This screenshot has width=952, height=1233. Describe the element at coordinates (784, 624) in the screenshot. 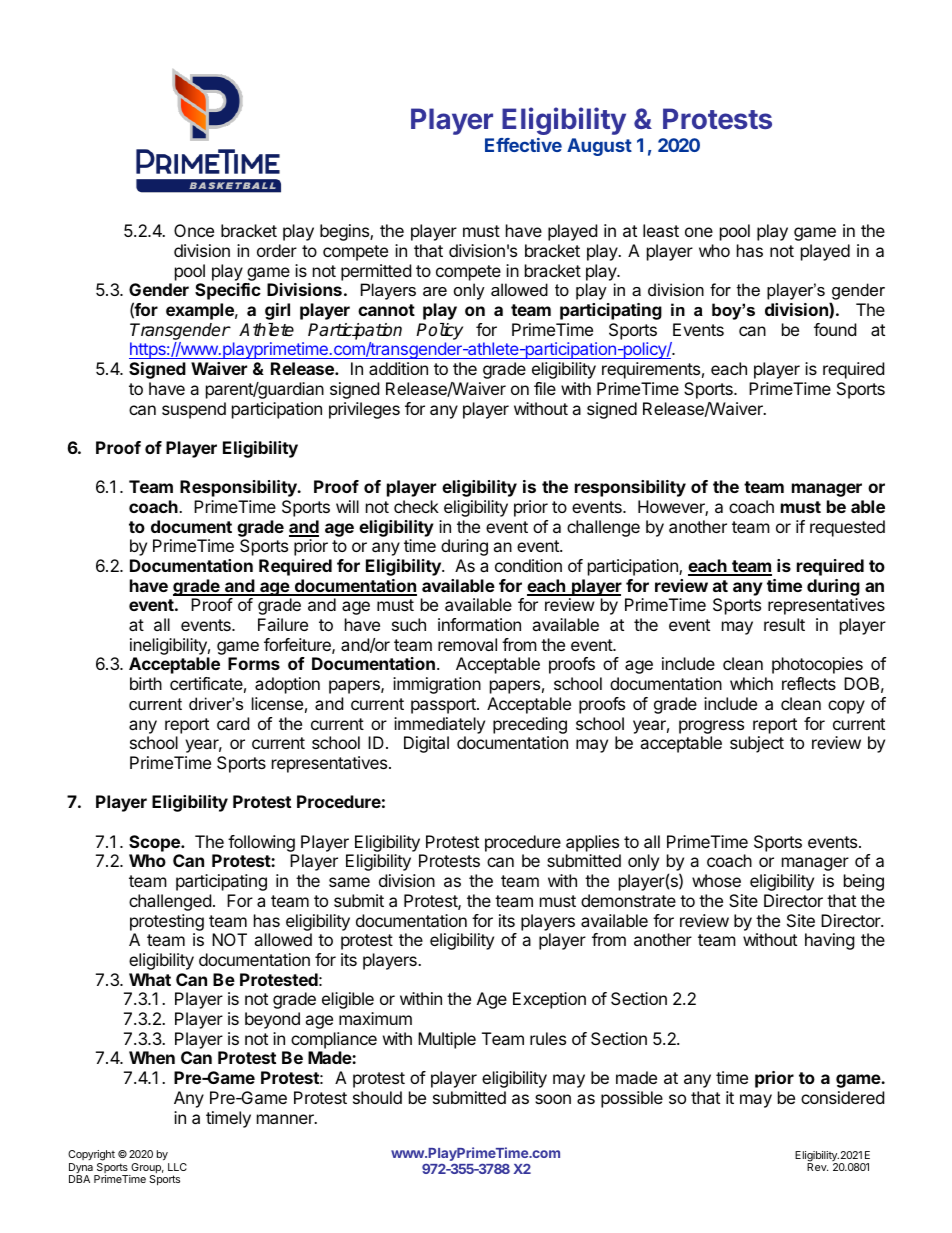

I see `result` at that location.
